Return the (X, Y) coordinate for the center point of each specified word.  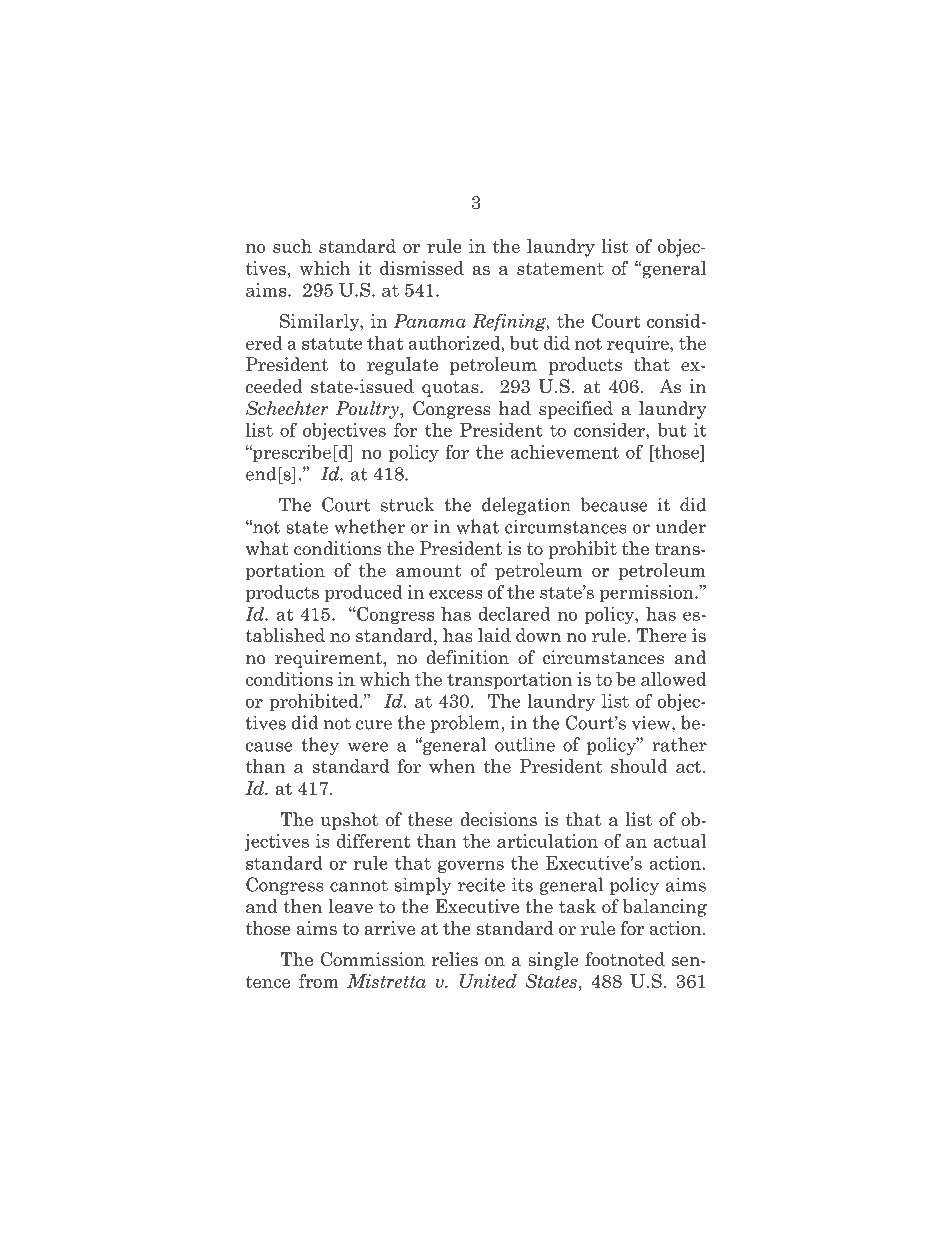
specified (576, 410)
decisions (498, 819)
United (488, 981)
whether (369, 526)
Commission (373, 959)
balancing (665, 908)
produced (364, 593)
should (639, 766)
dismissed (422, 268)
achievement (565, 452)
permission (648, 593)
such (292, 246)
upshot (349, 821)
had (515, 408)
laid (494, 635)
